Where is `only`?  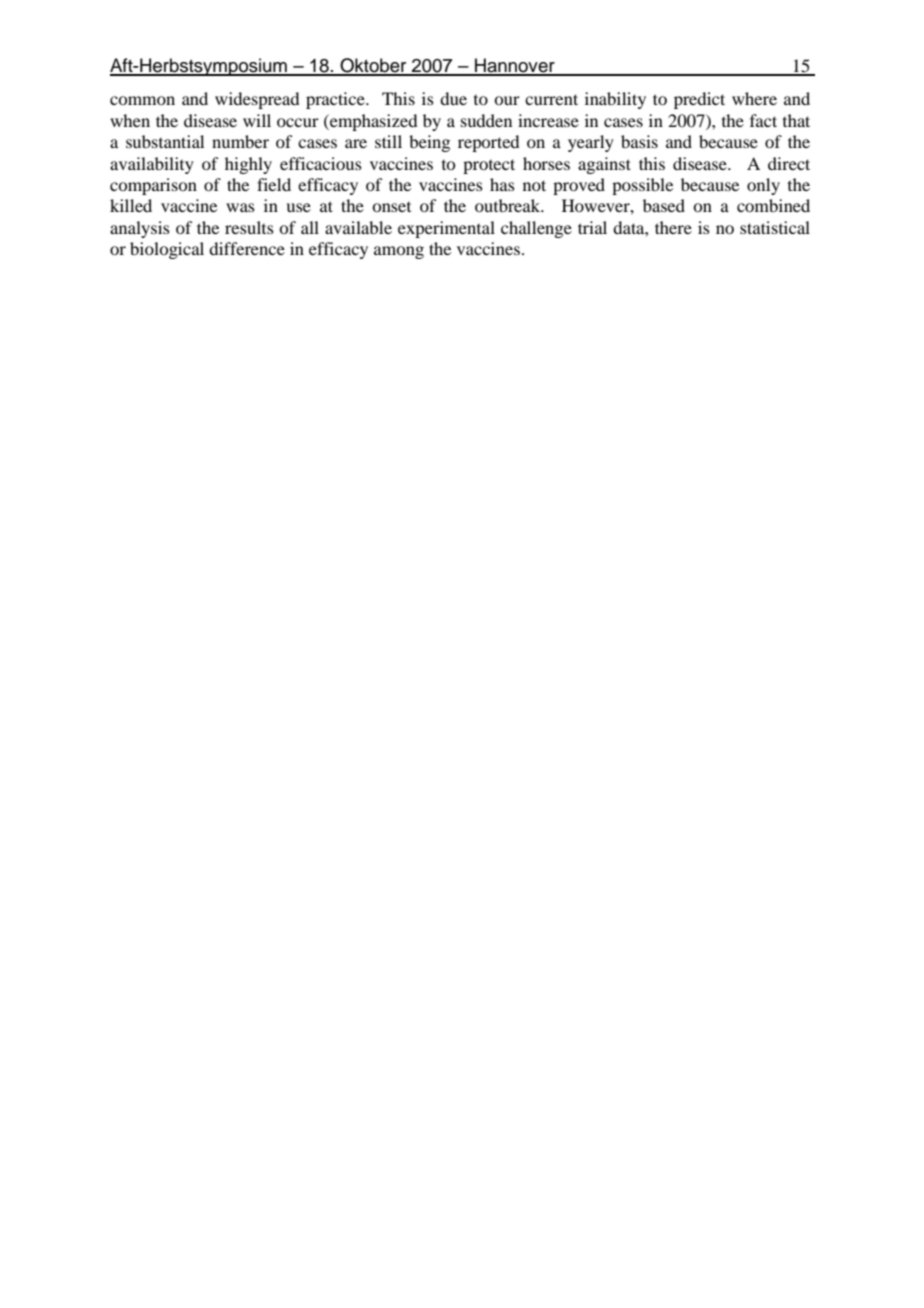
only is located at coordinates (763, 186).
